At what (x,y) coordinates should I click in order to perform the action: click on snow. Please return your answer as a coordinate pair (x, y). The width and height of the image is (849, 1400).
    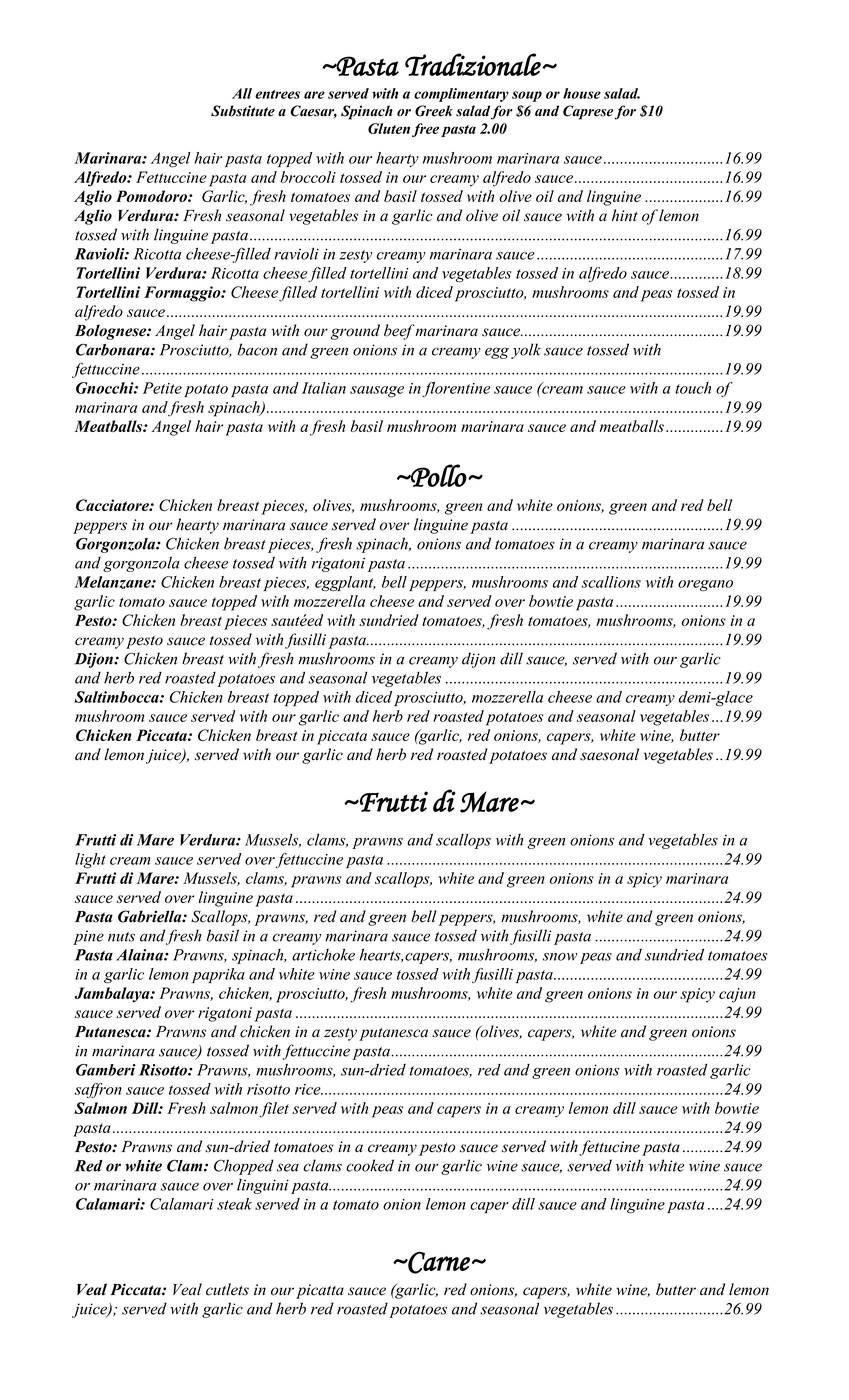
    Looking at the image, I should click on (560, 957).
